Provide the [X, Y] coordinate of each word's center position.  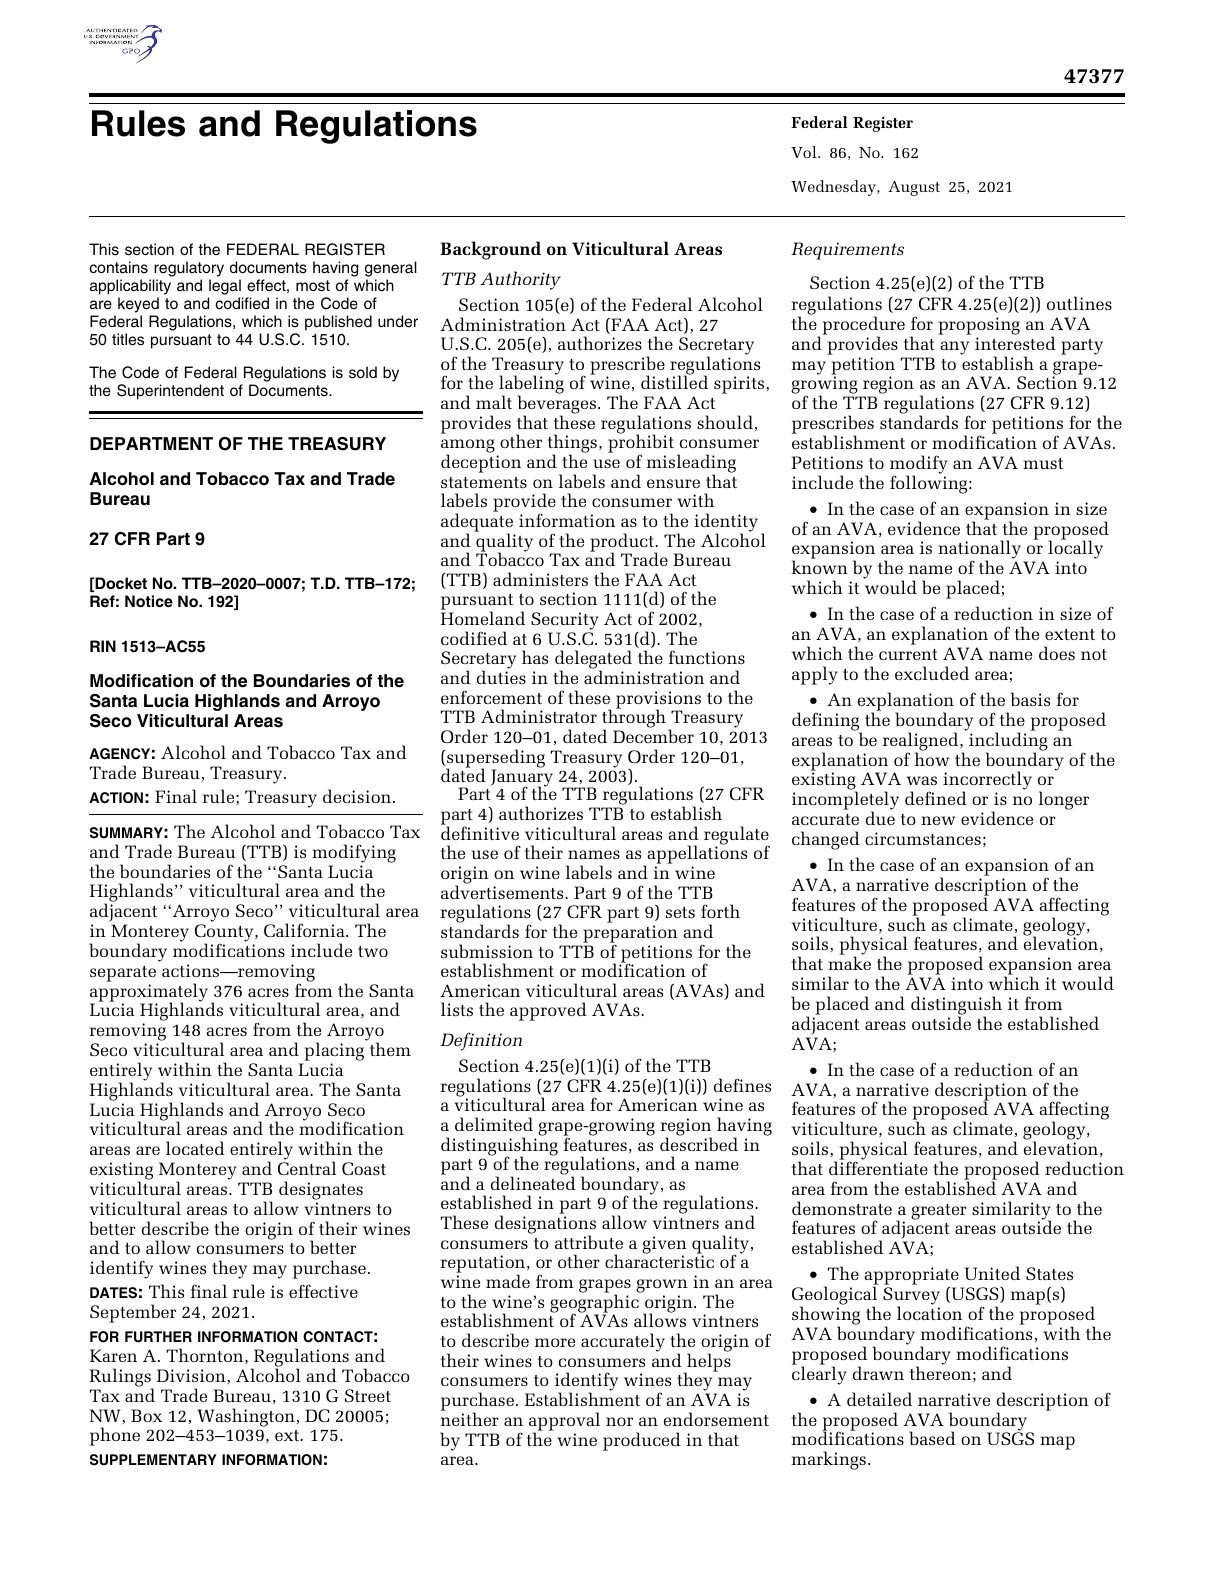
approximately [149, 992]
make [849, 963]
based [932, 1438]
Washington [246, 1417]
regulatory [188, 270]
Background [490, 250]
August [914, 188]
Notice [149, 601]
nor [619, 1421]
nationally [979, 551]
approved [548, 1011]
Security [565, 622]
